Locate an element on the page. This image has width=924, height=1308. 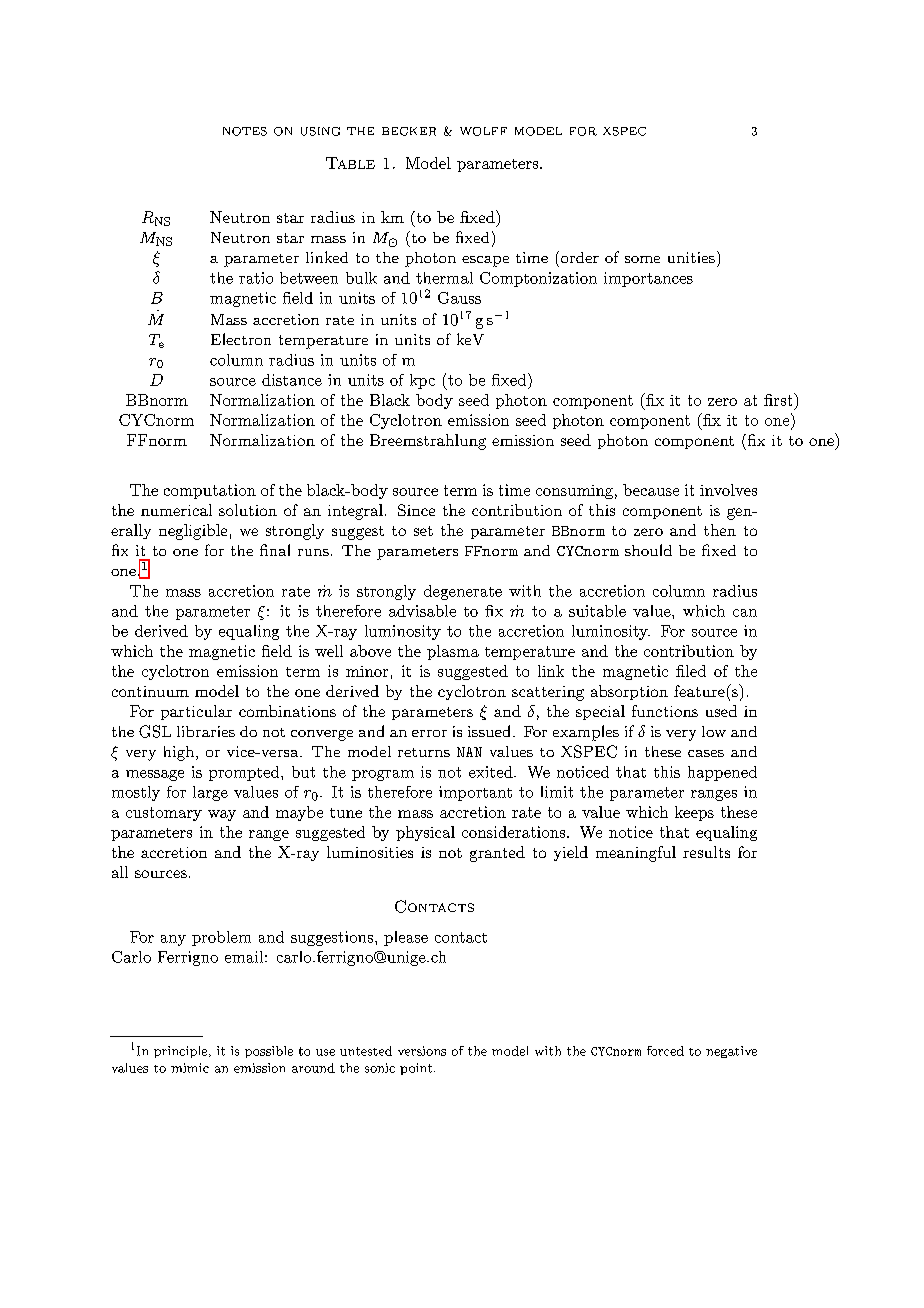
final is located at coordinates (275, 550).
